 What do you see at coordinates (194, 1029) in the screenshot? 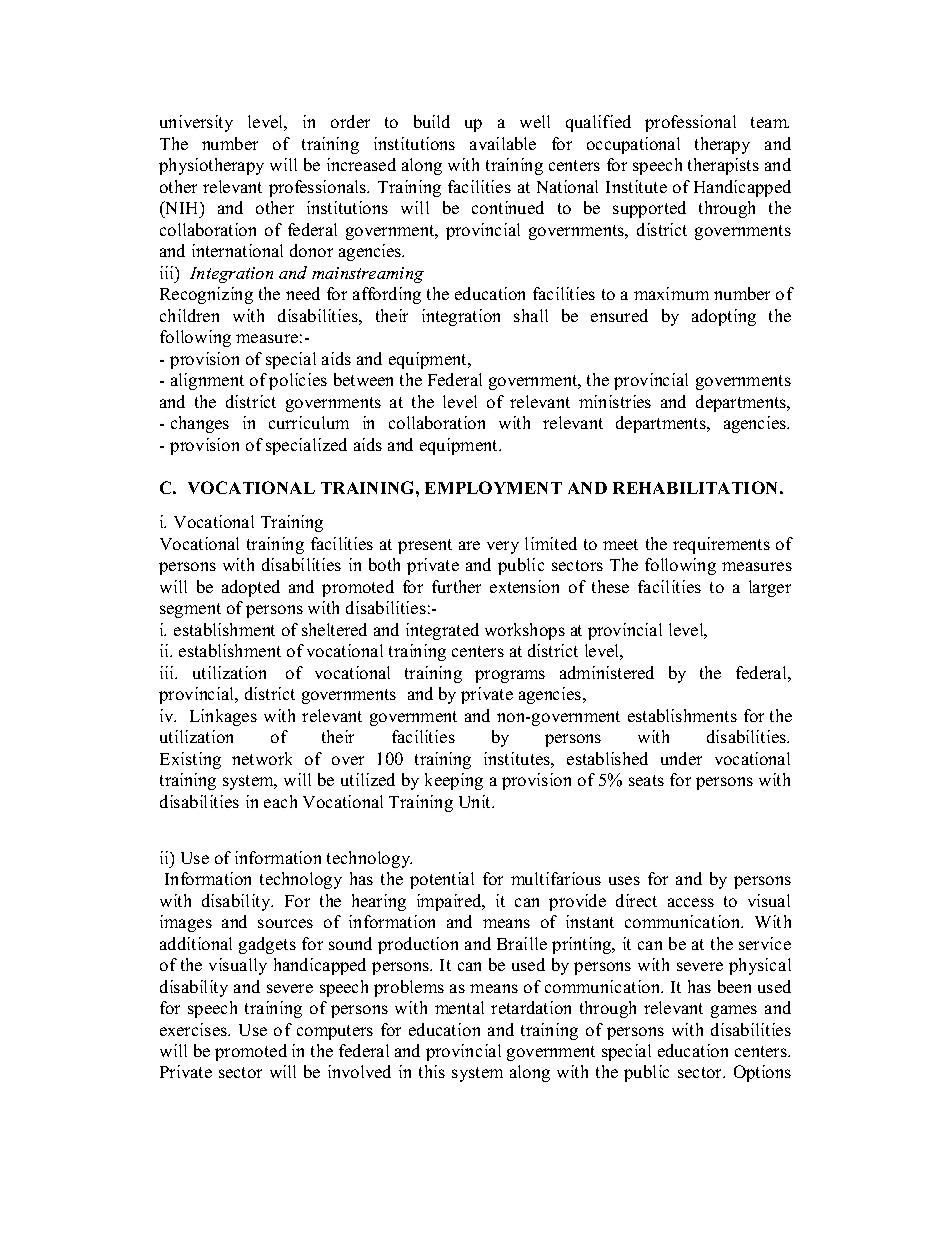
I see `exercises` at bounding box center [194, 1029].
